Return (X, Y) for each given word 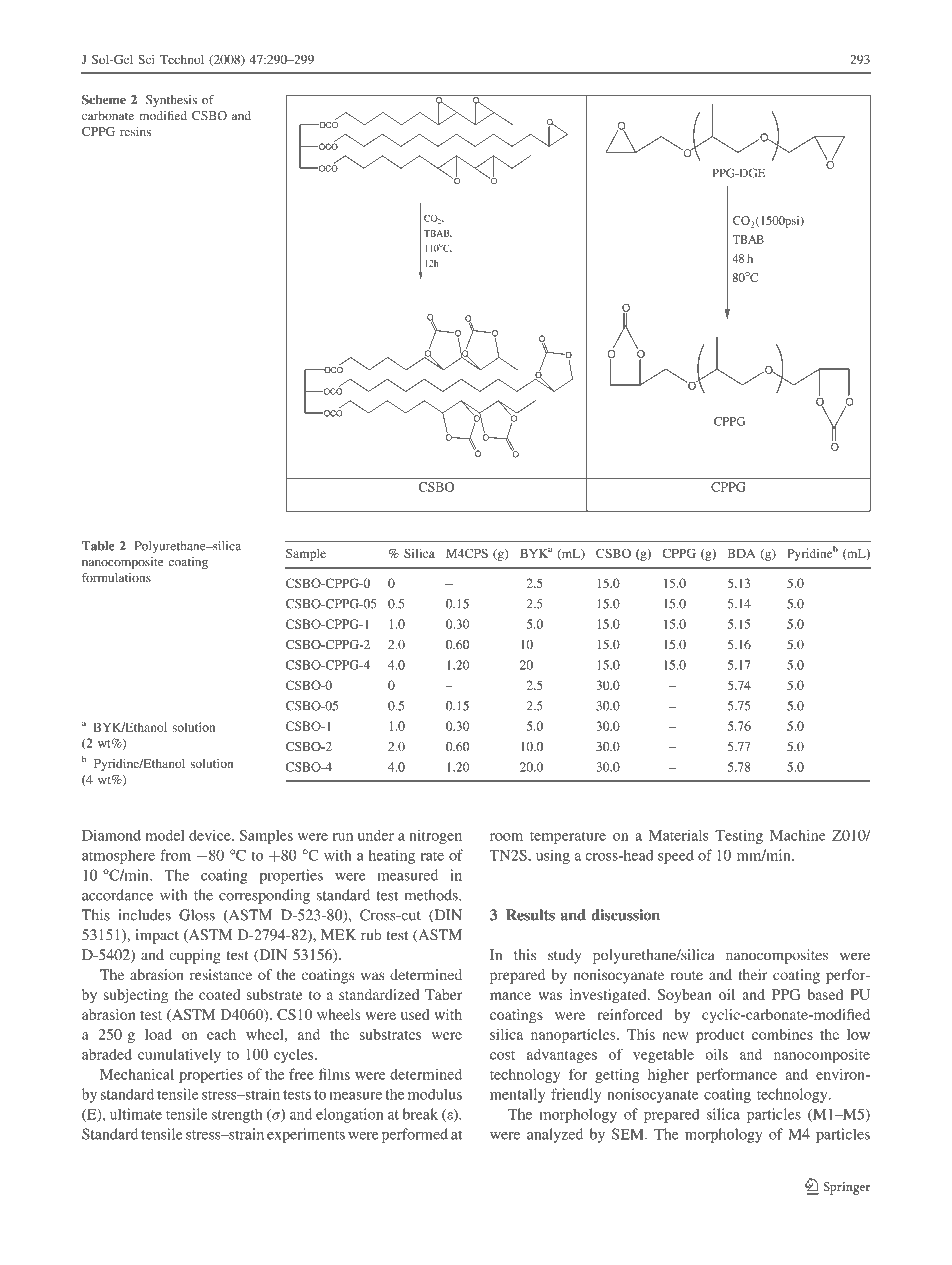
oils (716, 1054)
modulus (435, 1094)
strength (237, 1115)
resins (135, 131)
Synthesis (171, 101)
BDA (741, 553)
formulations (116, 578)
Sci (146, 59)
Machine (797, 835)
